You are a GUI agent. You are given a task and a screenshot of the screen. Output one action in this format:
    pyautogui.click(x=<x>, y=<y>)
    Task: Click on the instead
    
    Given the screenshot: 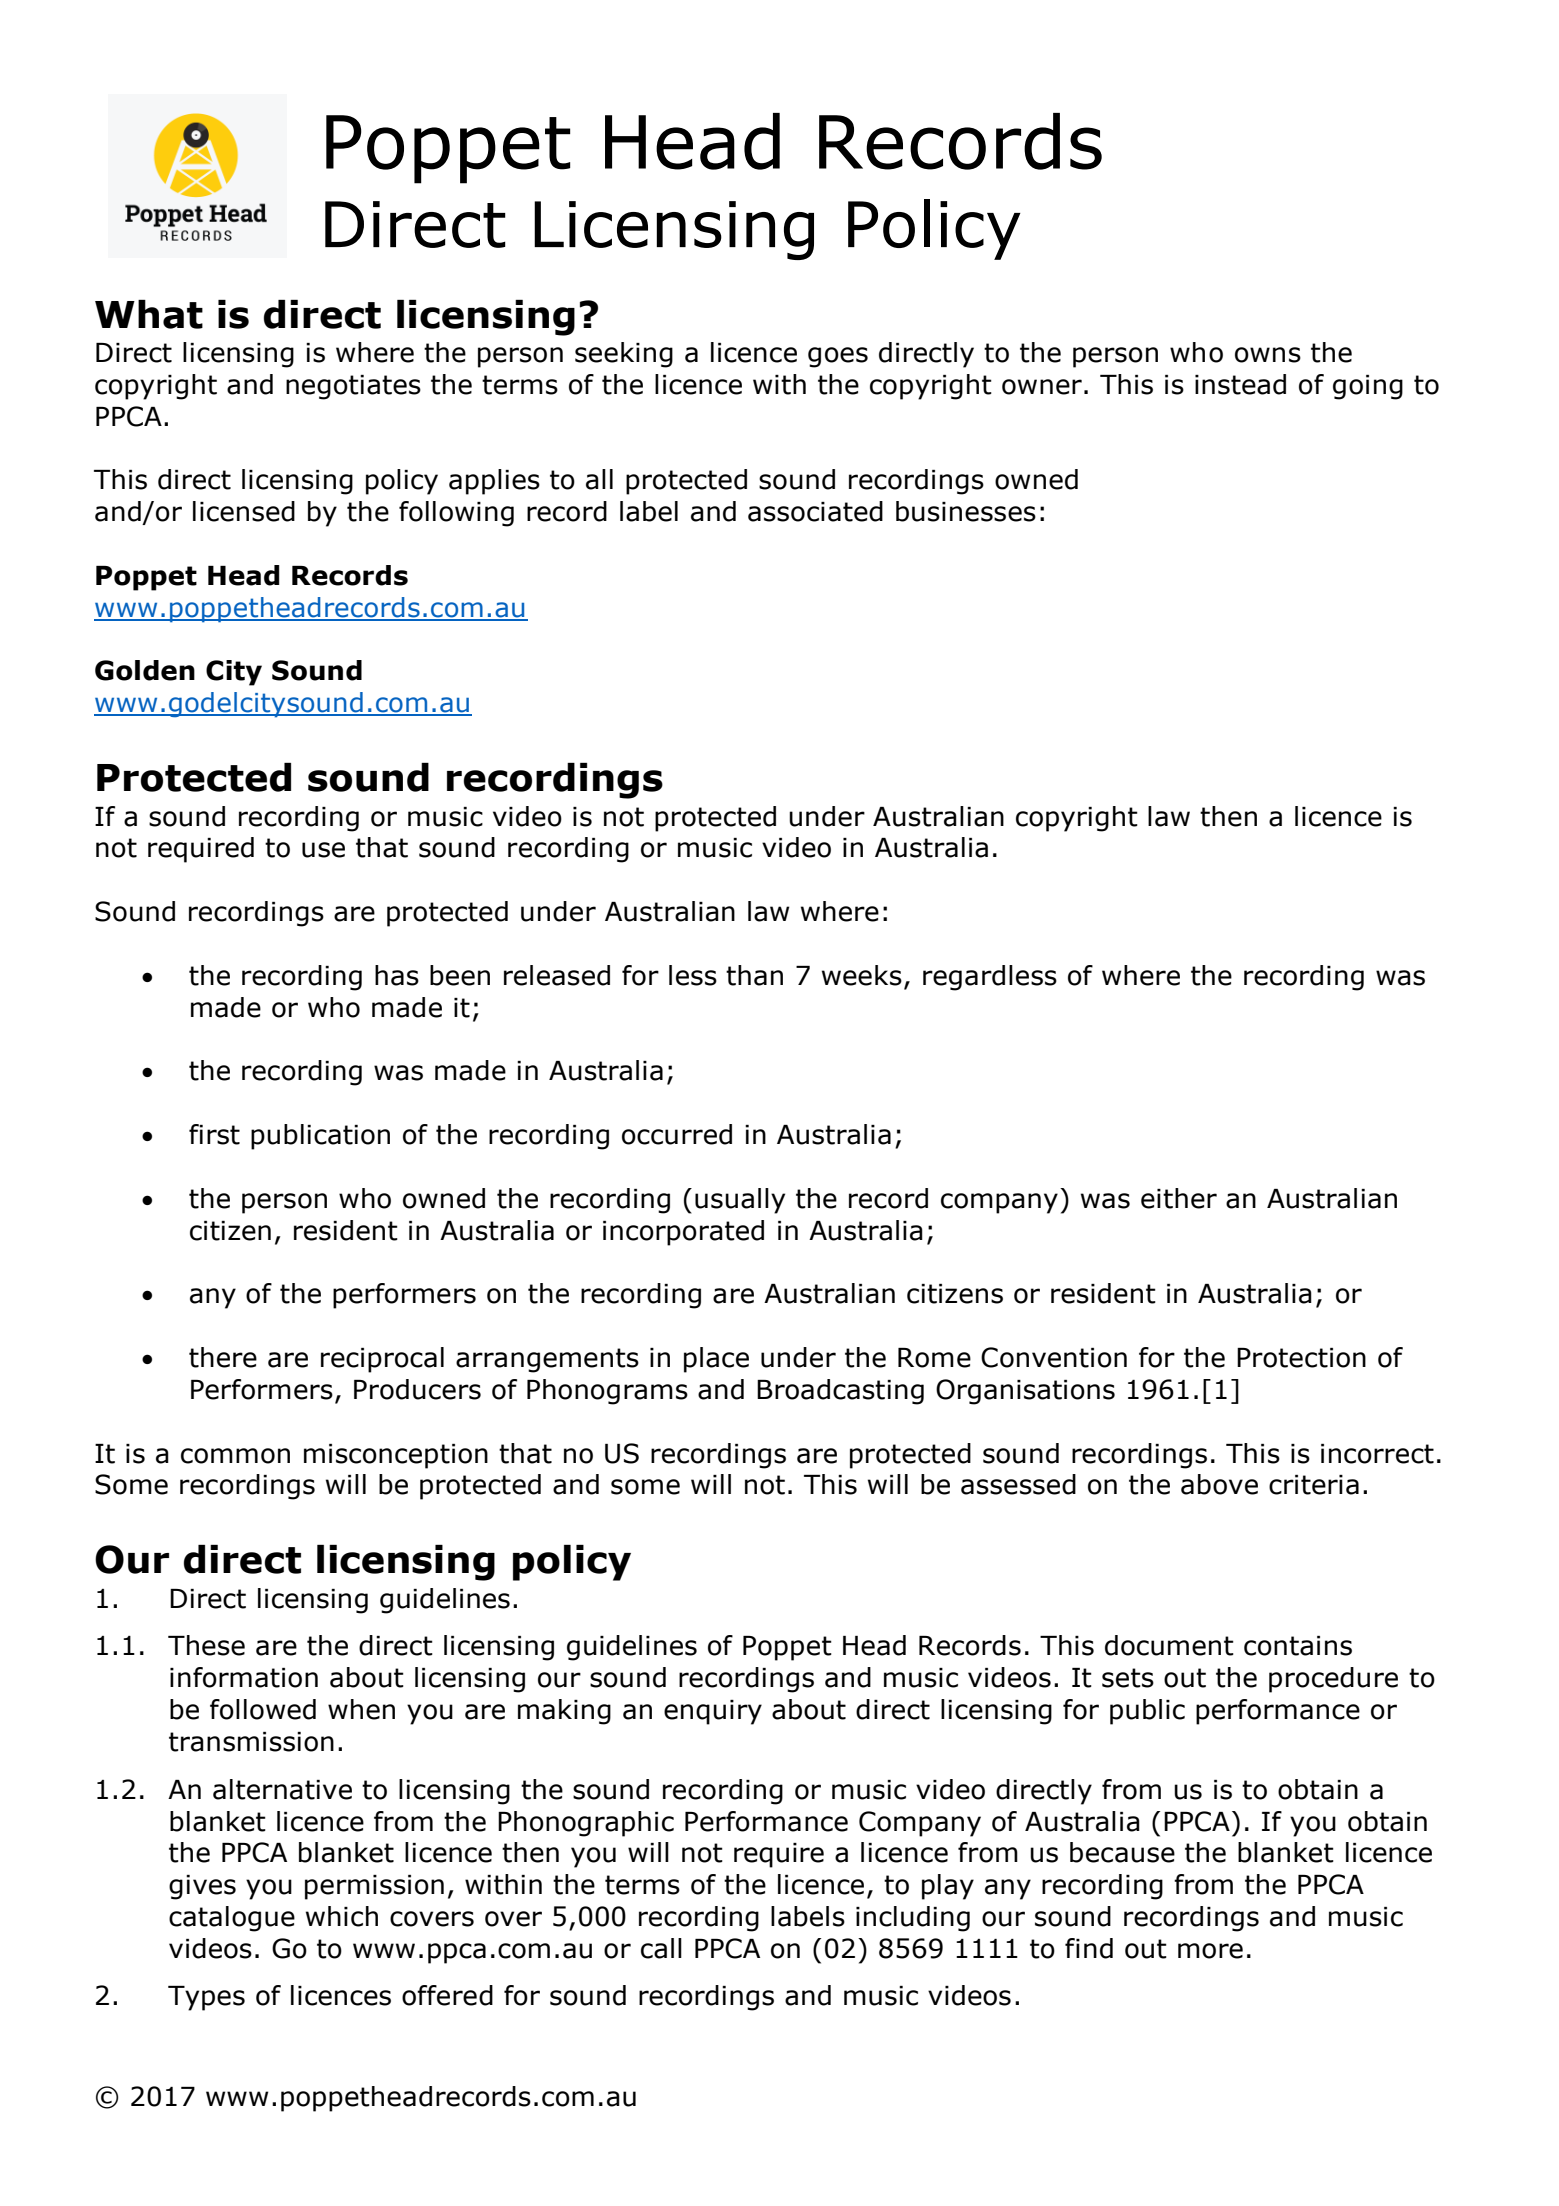 What is the action you would take?
    pyautogui.click(x=1240, y=384)
